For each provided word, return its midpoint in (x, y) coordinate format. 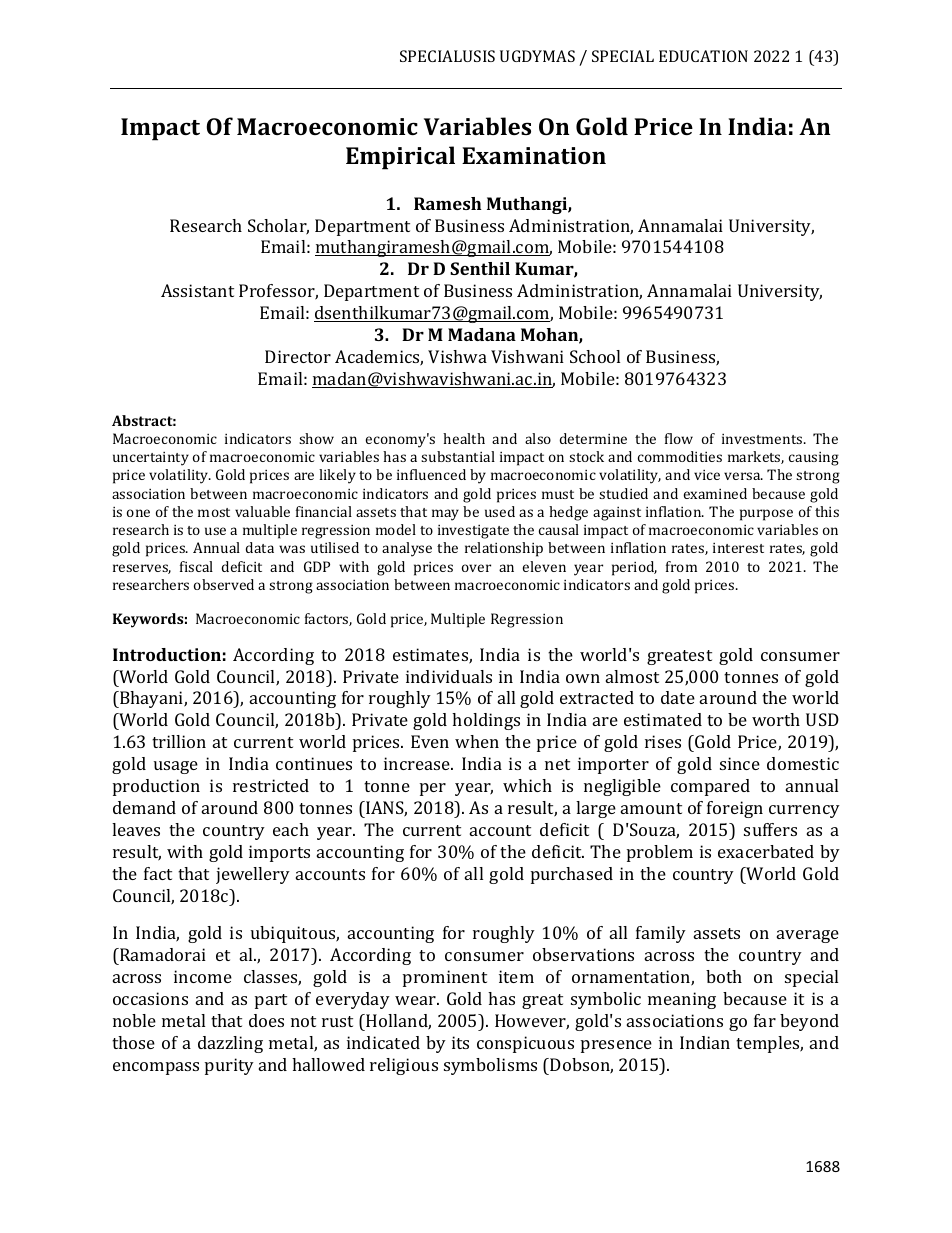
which (527, 785)
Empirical (400, 158)
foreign (735, 809)
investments (763, 439)
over (476, 568)
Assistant (197, 290)
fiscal (196, 566)
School (595, 356)
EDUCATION (703, 56)
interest (738, 548)
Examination (534, 155)
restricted (271, 785)
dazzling (230, 1044)
